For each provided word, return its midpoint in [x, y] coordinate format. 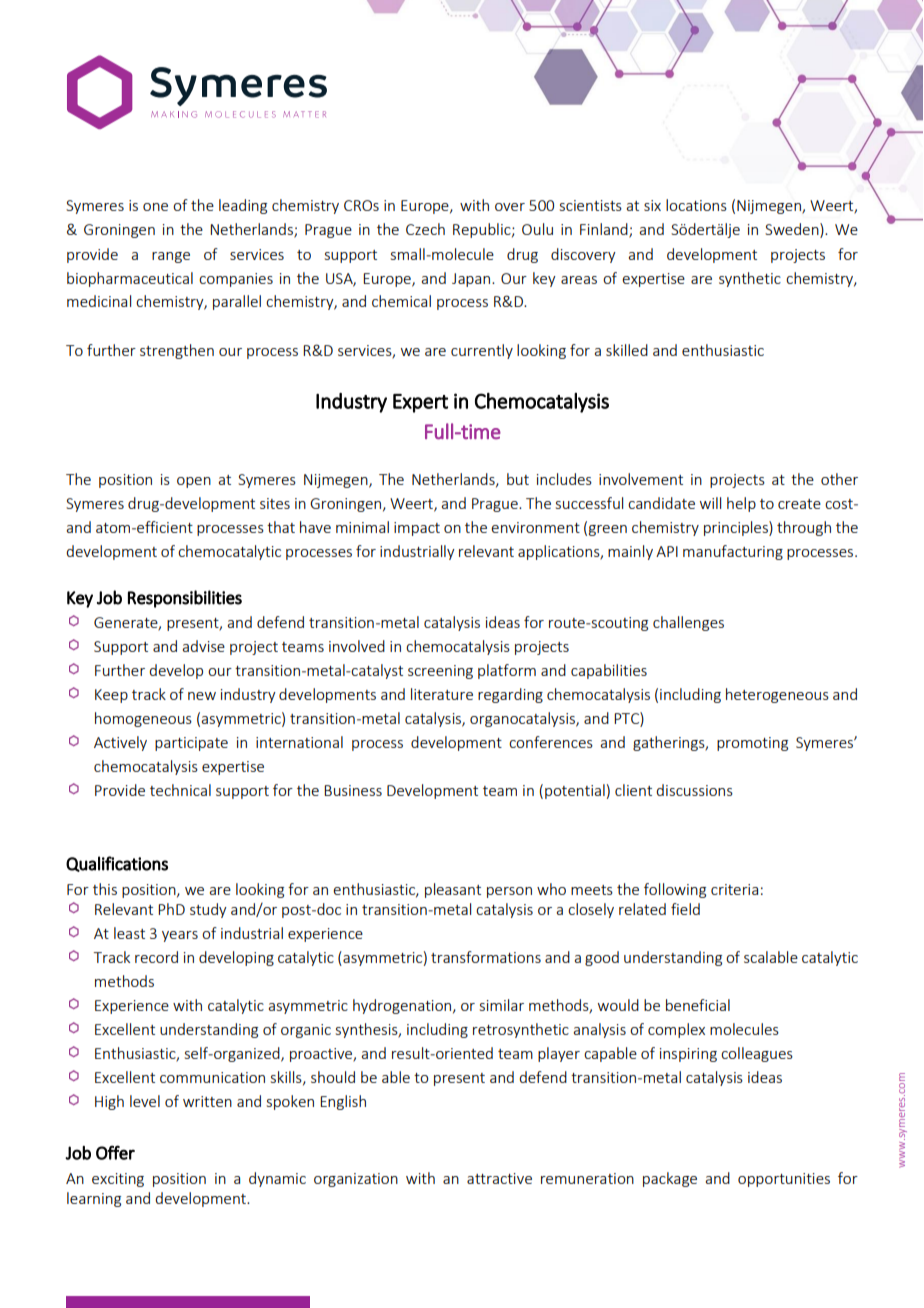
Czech [425, 229]
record [156, 957]
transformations [486, 957]
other [839, 479]
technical [180, 790]
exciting [118, 1180]
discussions [694, 790]
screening [440, 672]
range [171, 257]
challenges [688, 623]
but [518, 479]
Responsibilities [185, 599]
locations [696, 205]
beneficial [698, 1005]
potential [575, 791]
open [194, 482]
